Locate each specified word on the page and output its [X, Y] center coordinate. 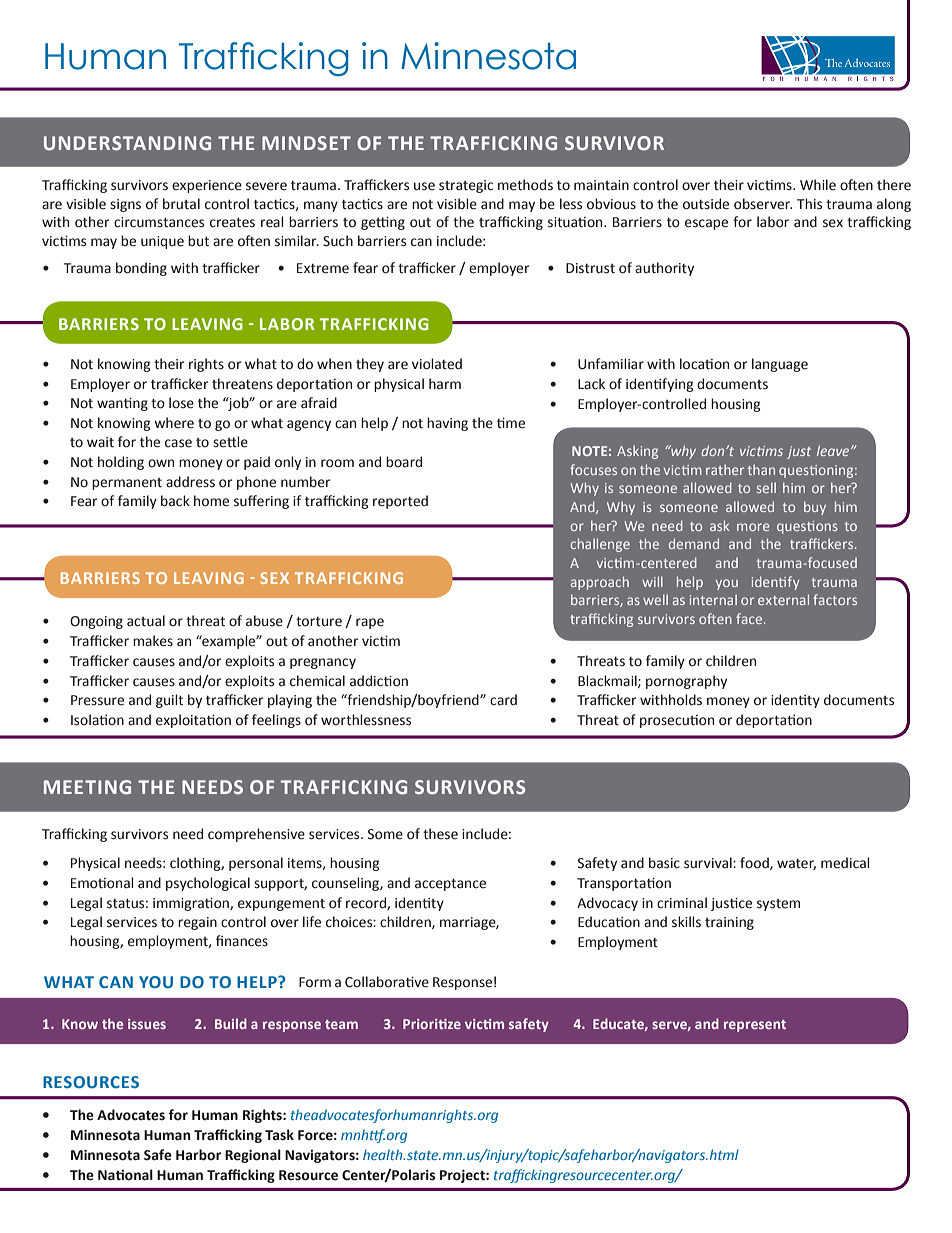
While [818, 185]
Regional [253, 1156]
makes [153, 641]
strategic [466, 186]
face [750, 618]
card [503, 700]
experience [207, 186]
